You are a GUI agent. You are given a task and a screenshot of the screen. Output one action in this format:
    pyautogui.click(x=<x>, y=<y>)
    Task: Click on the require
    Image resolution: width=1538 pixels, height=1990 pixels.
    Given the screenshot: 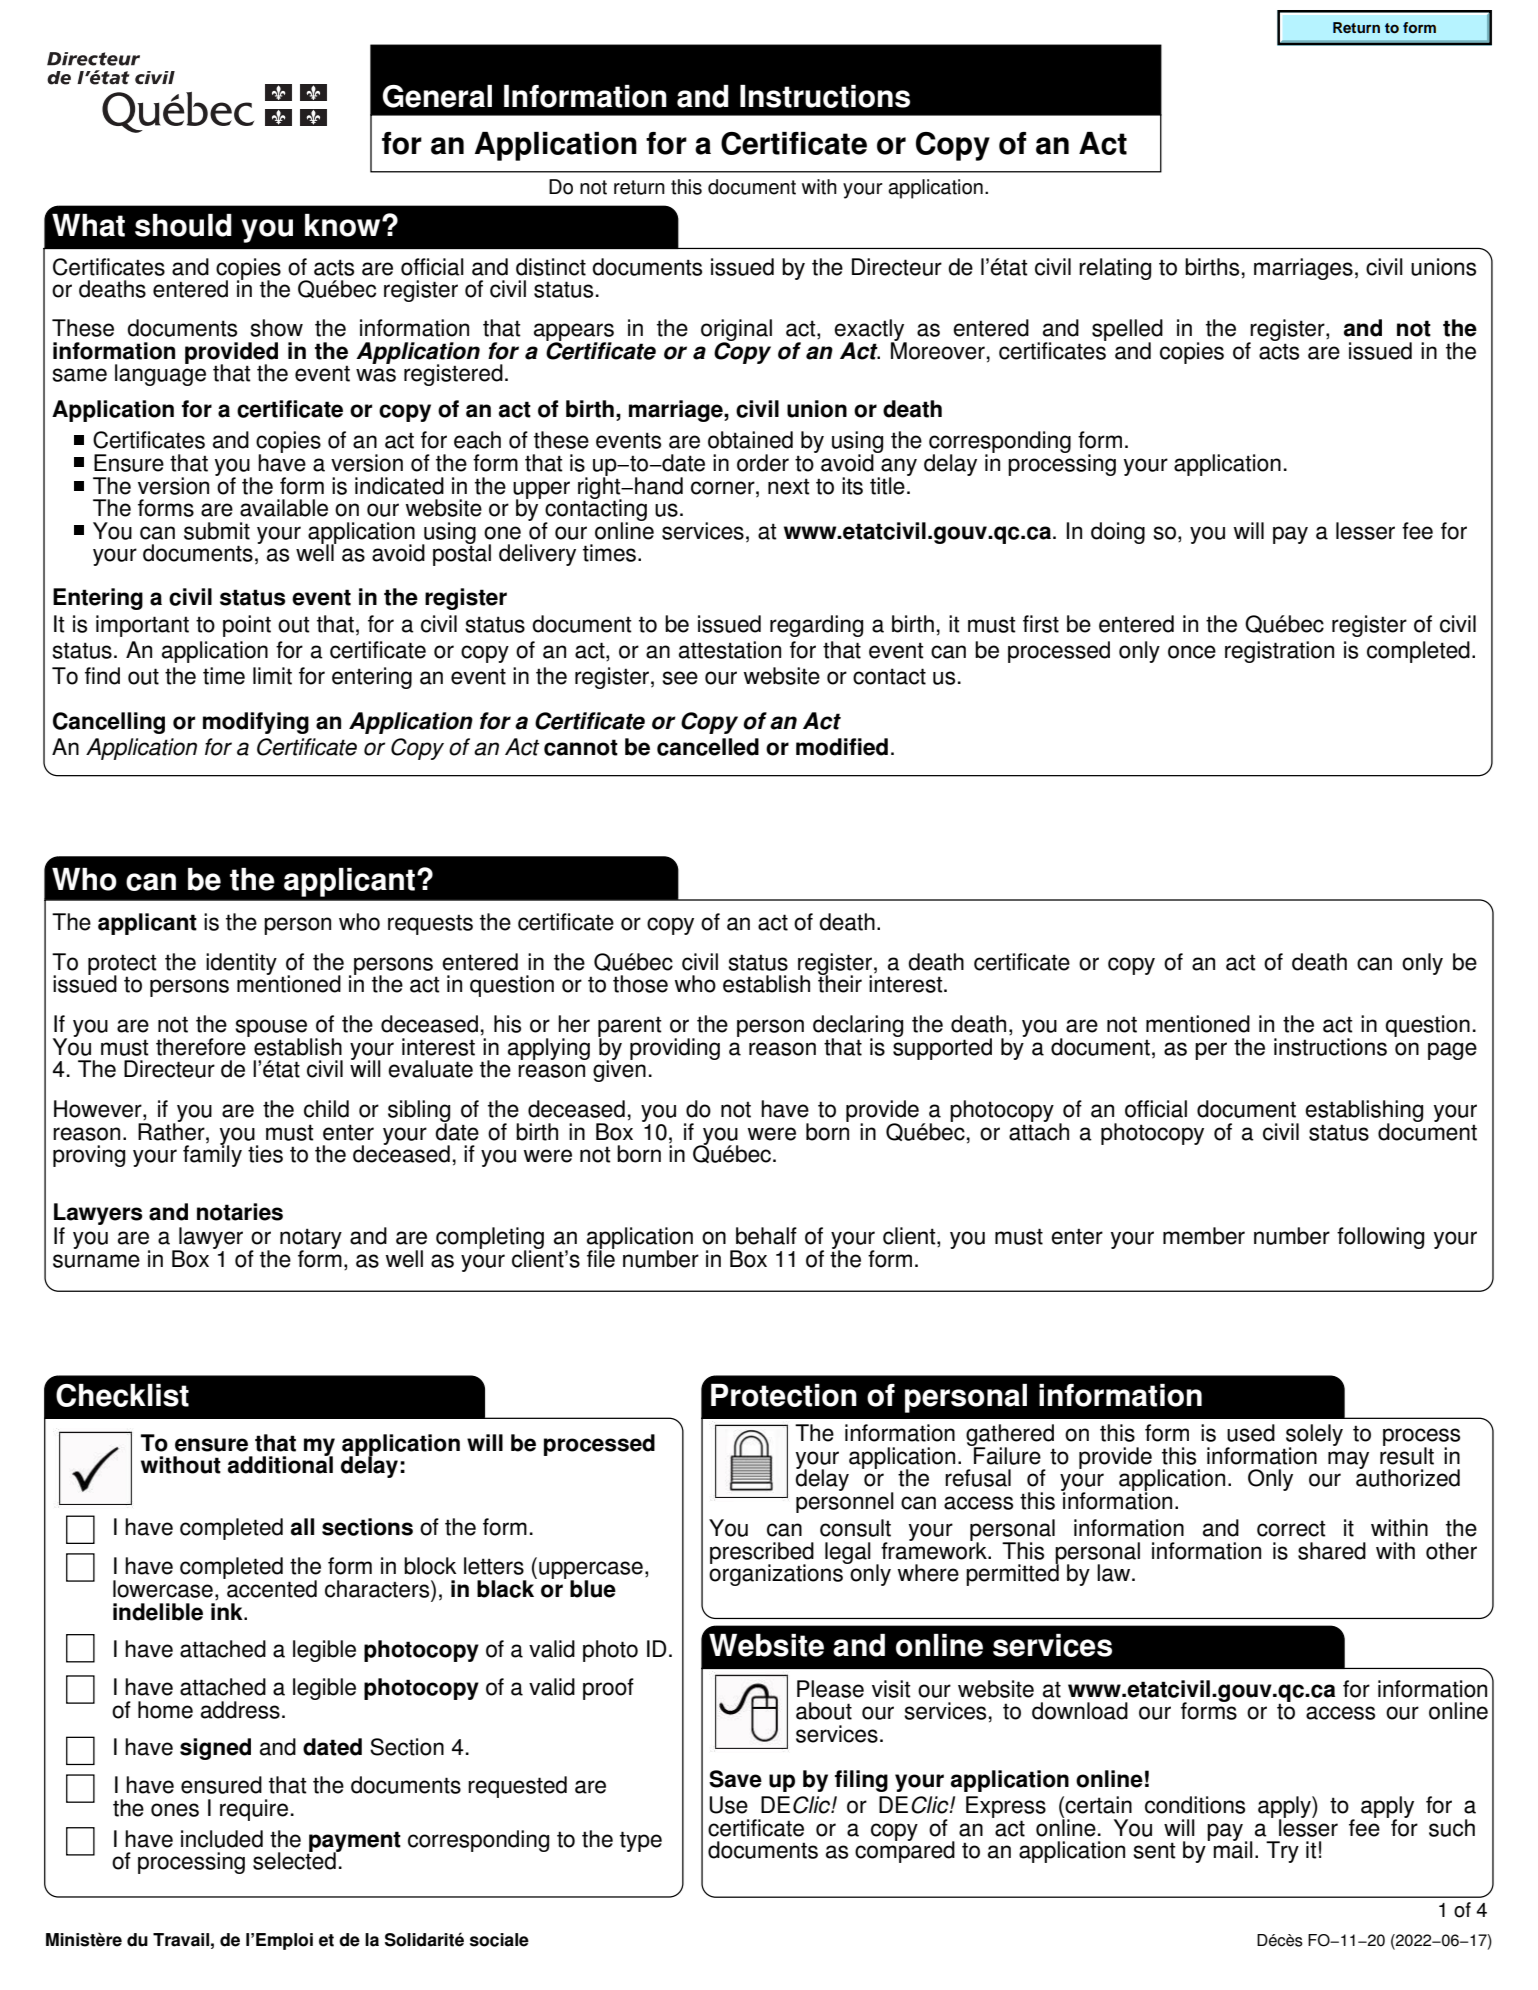 What is the action you would take?
    pyautogui.click(x=254, y=1810)
